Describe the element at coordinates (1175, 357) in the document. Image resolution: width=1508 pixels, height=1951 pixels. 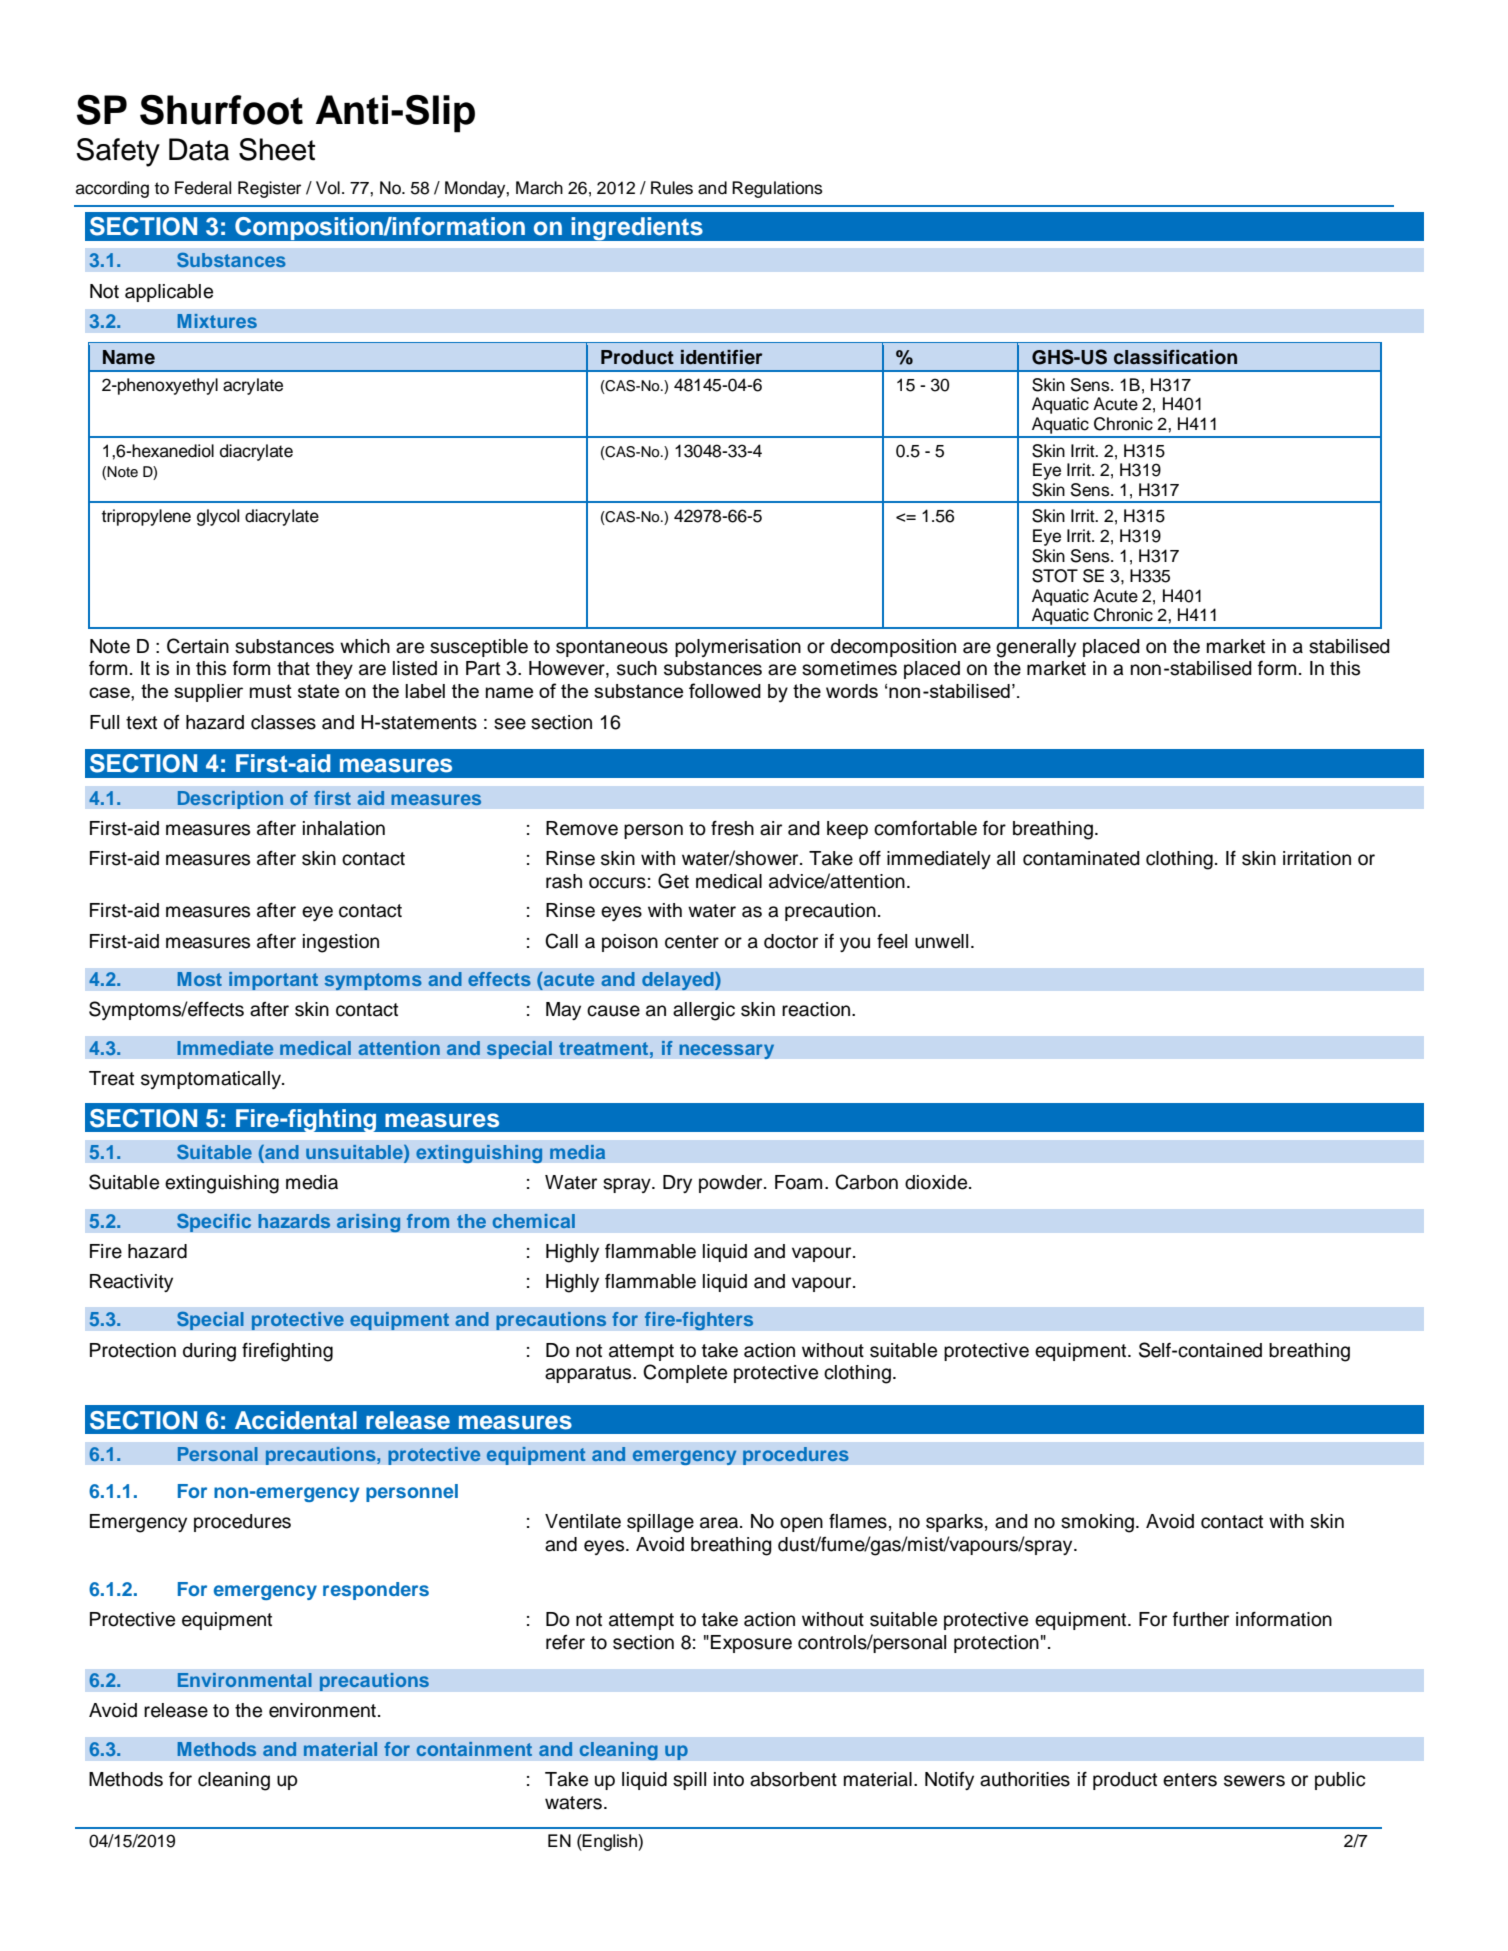
I see `classification` at that location.
